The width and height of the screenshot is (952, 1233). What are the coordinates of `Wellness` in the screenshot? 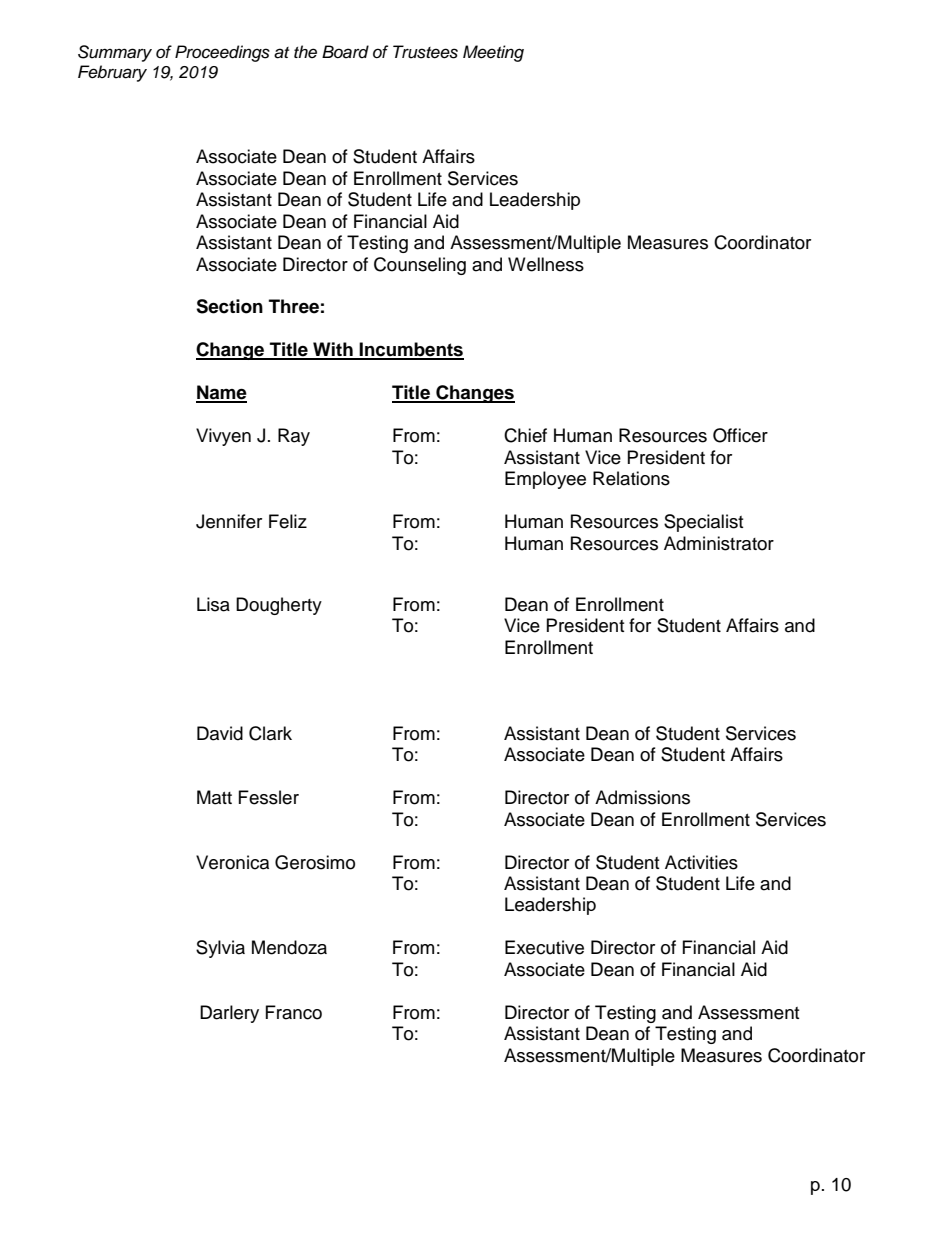 It's located at (546, 264).
